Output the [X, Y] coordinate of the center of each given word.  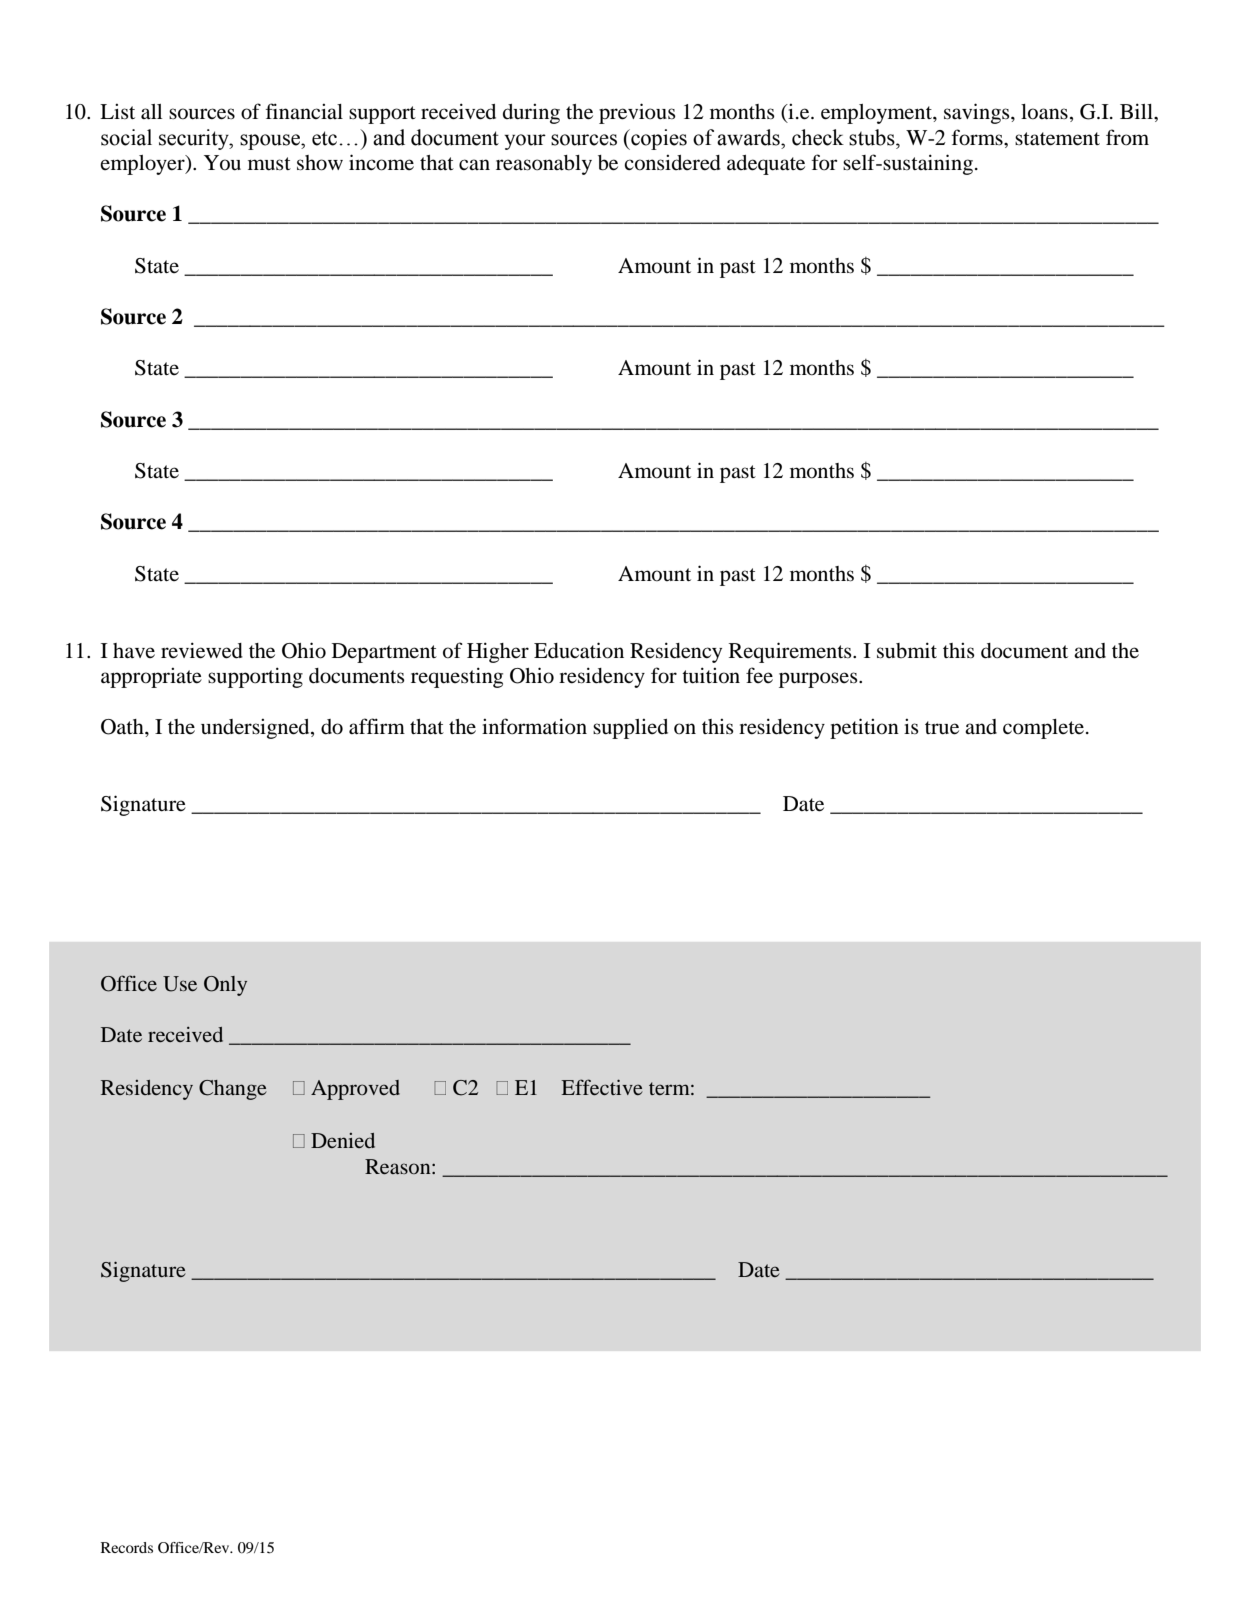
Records [127, 1547]
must [269, 164]
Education [579, 650]
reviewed [202, 650]
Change [233, 1090]
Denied [343, 1140]
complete [1045, 729]
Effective [602, 1087]
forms [978, 137]
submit [907, 650]
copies [658, 139]
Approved [355, 1090]
